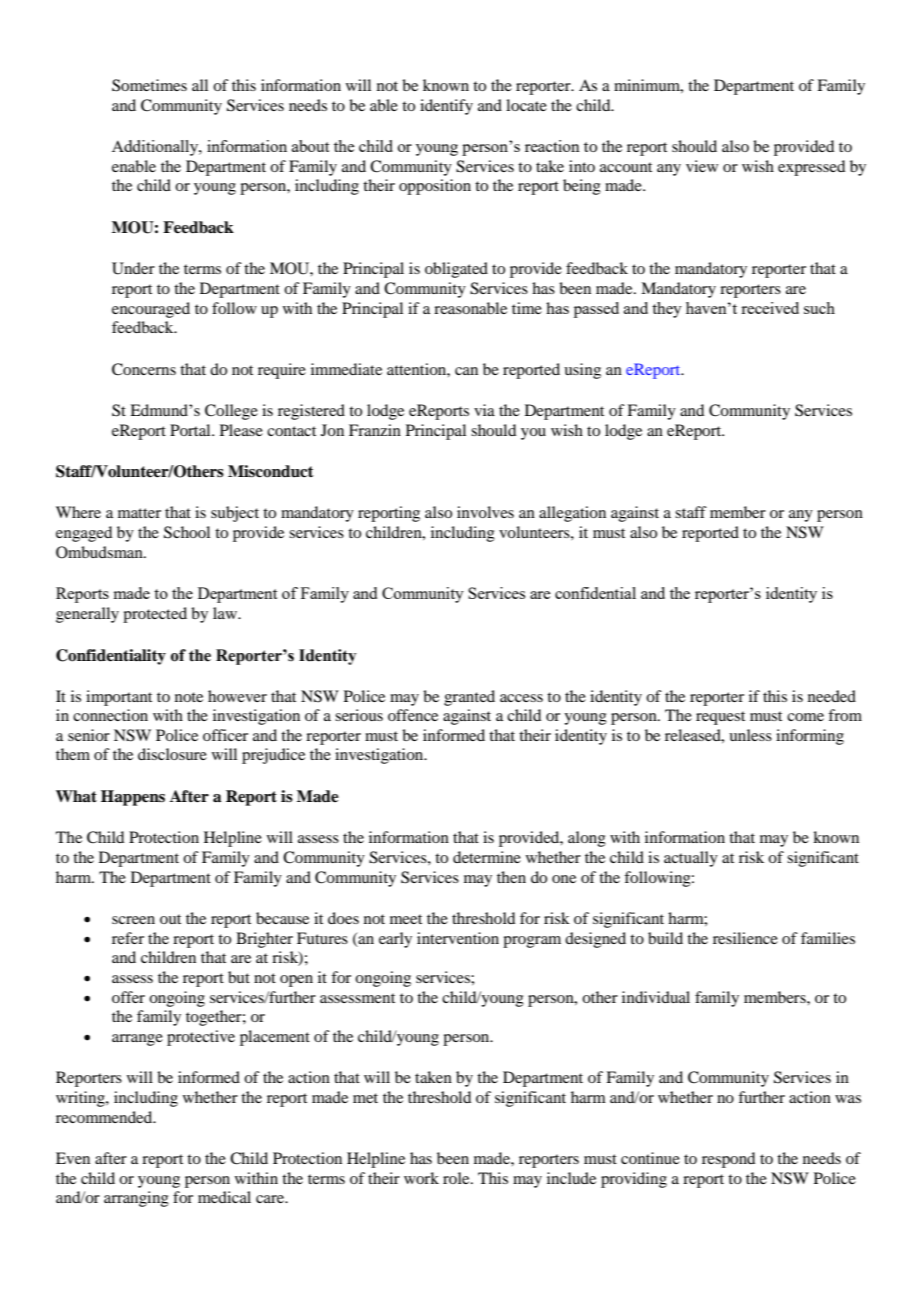 This page has height=1308, width=924. Describe the element at coordinates (136, 1199) in the page. I see `arranging` at that location.
